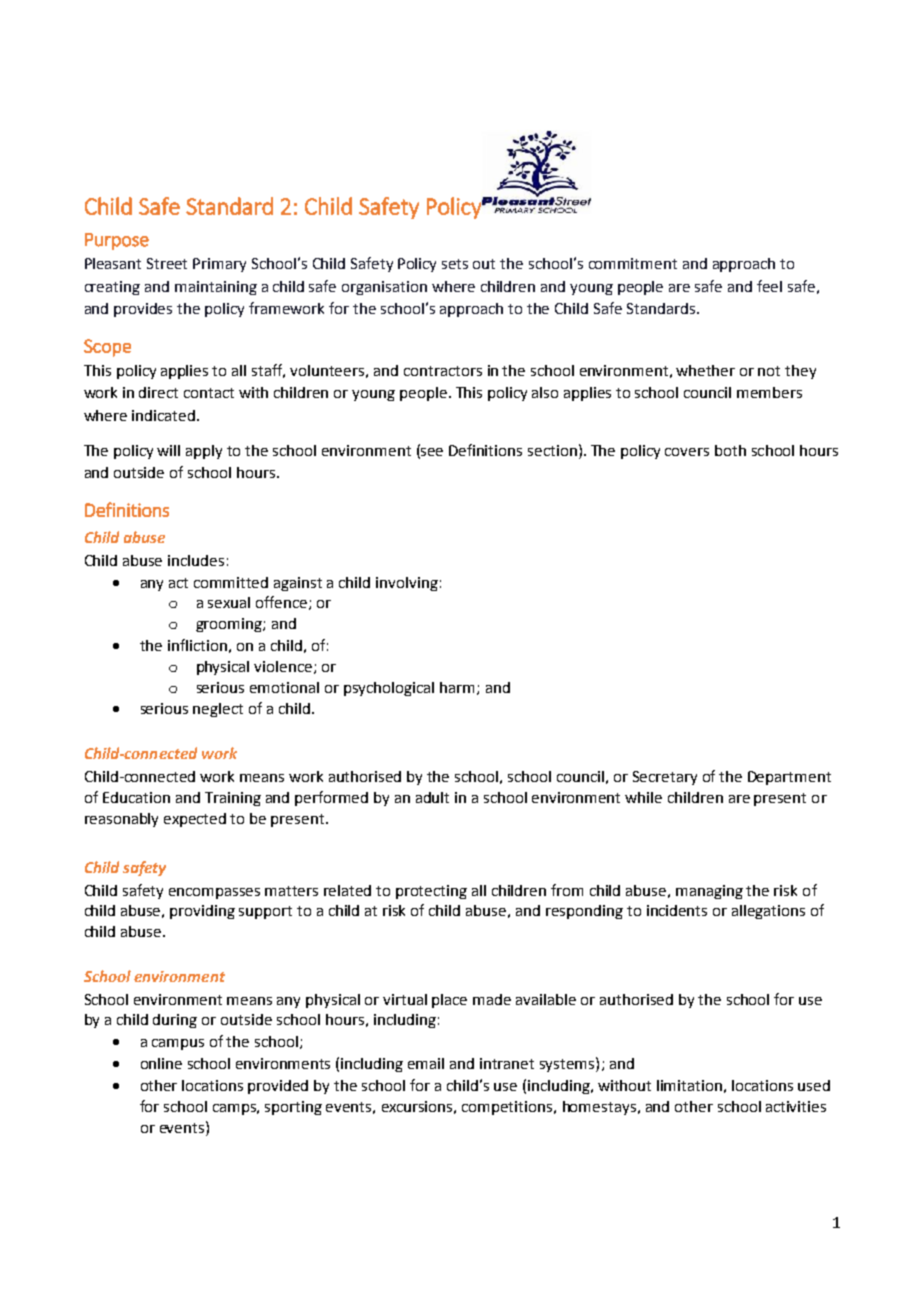  What do you see at coordinates (455, 264) in the document?
I see `sets` at bounding box center [455, 264].
